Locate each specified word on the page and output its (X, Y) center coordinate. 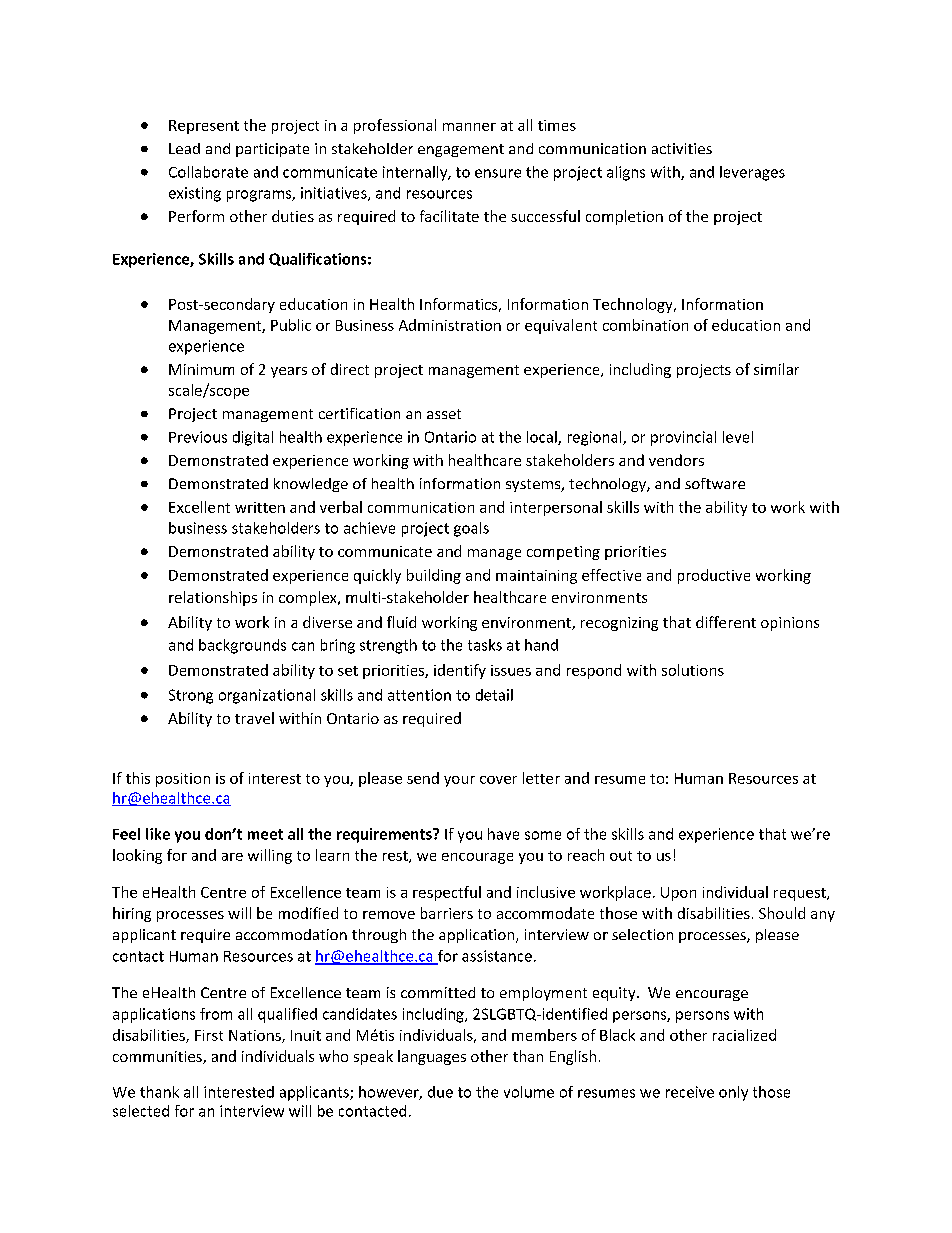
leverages (752, 173)
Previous (198, 437)
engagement (461, 150)
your (459, 781)
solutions (693, 670)
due (440, 1092)
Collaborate (208, 172)
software (715, 483)
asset (444, 414)
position (183, 780)
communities (158, 1057)
